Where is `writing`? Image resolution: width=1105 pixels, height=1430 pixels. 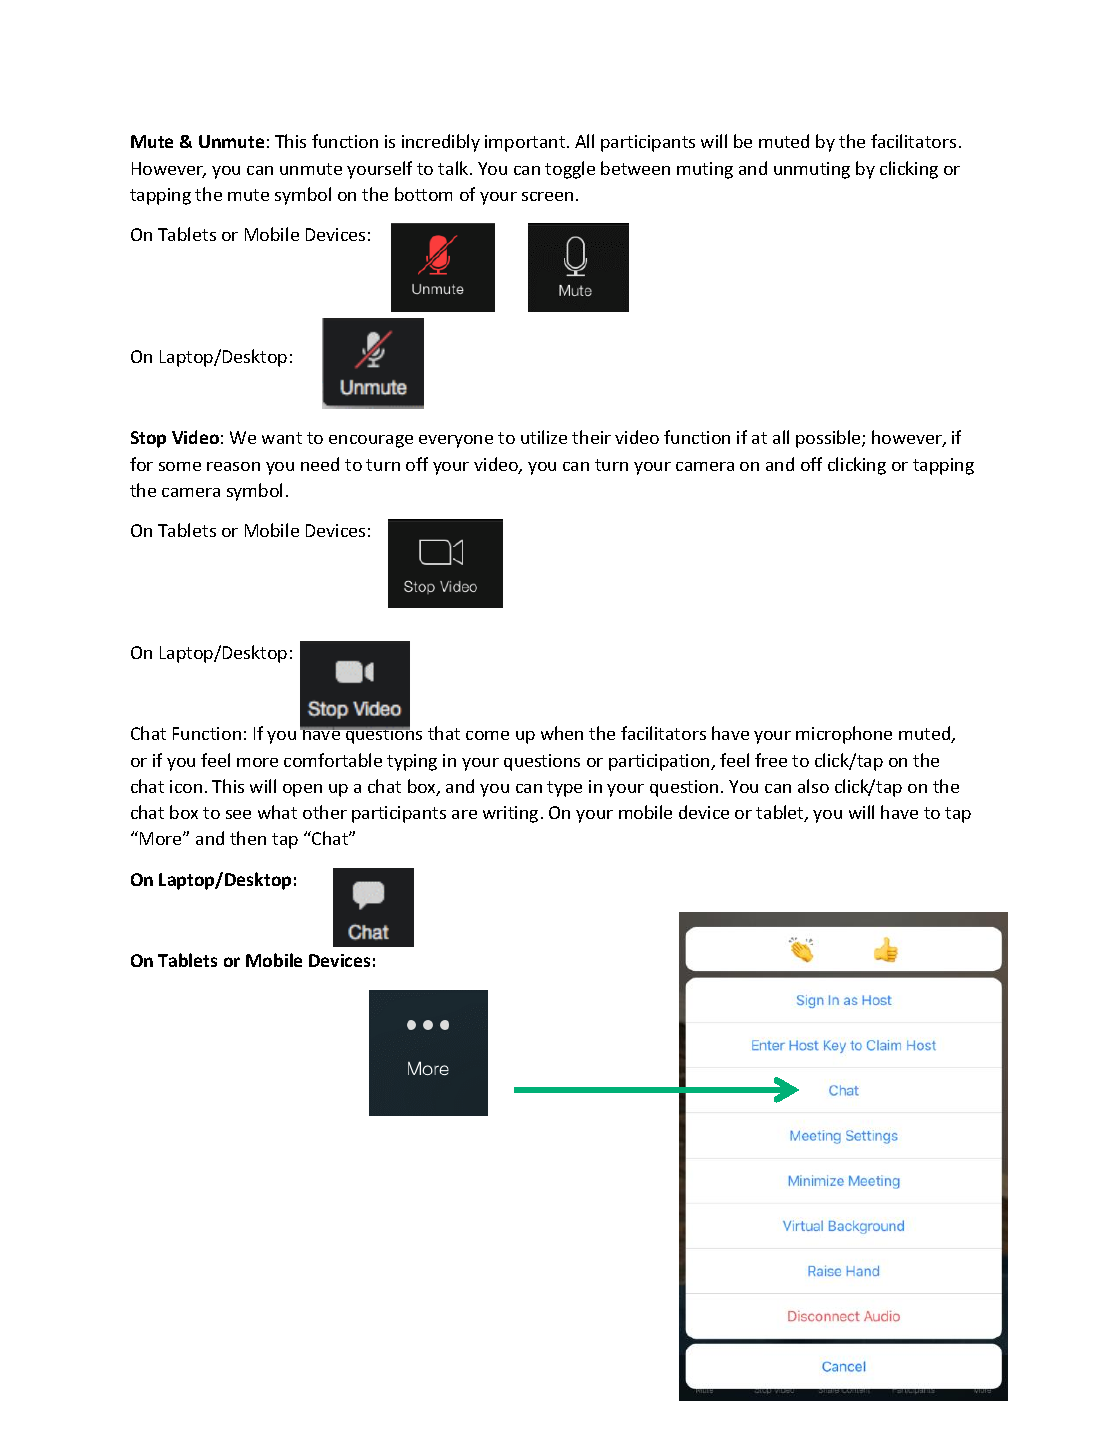
writing is located at coordinates (510, 814).
